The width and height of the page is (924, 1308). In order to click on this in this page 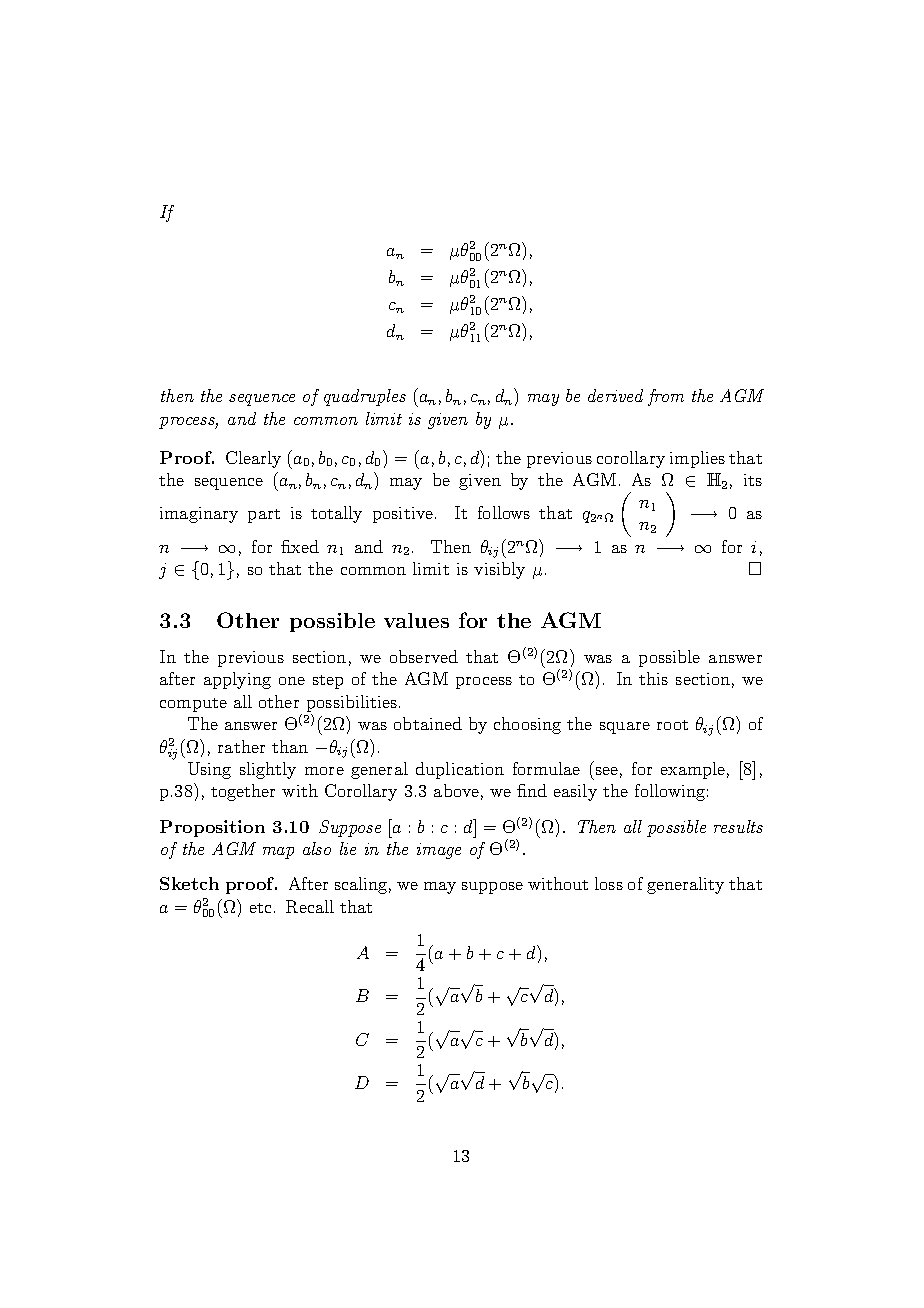, I will do `click(653, 678)`.
